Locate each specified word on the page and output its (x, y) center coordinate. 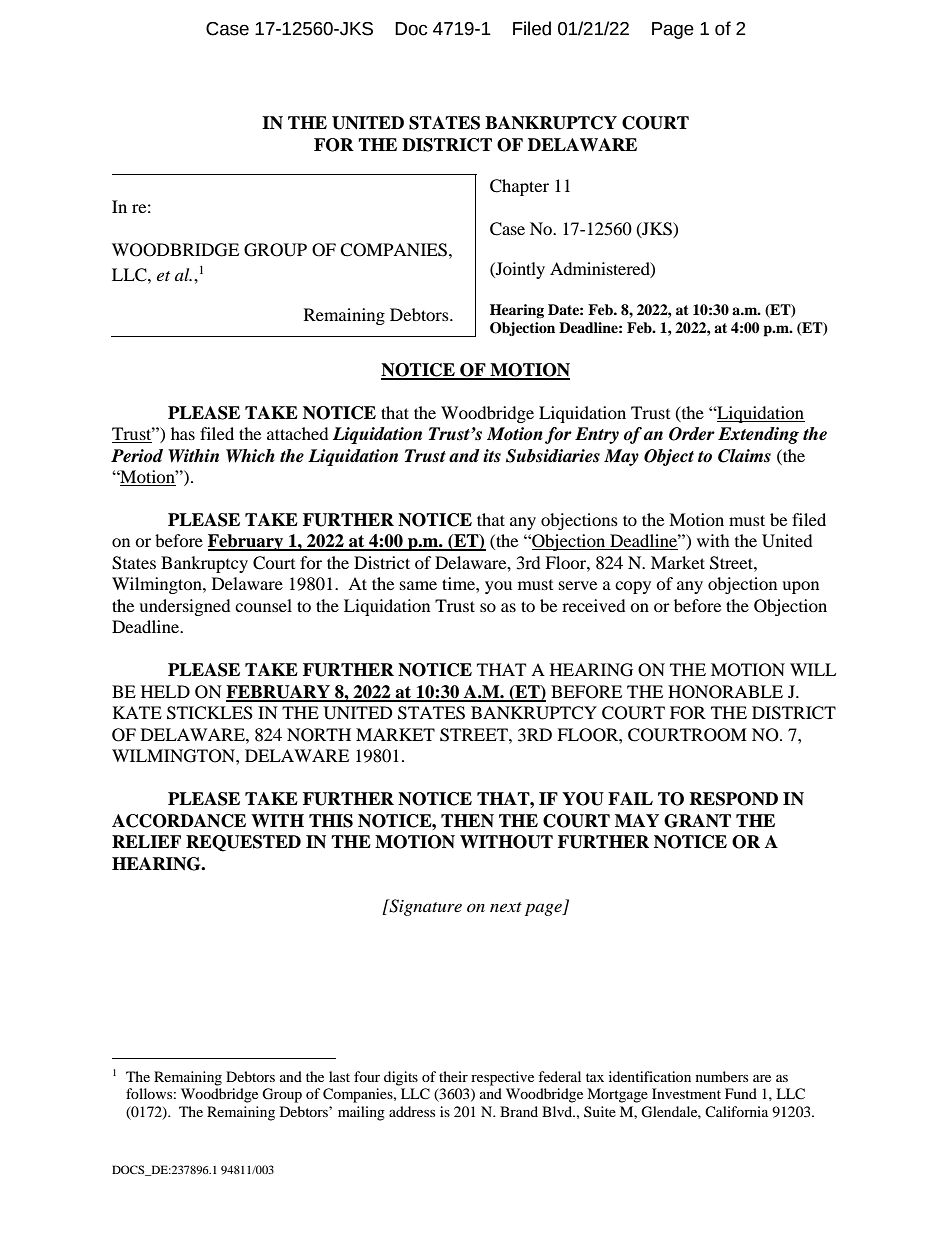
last (339, 1076)
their (453, 1076)
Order (692, 434)
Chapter (519, 187)
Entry (597, 435)
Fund (741, 1093)
